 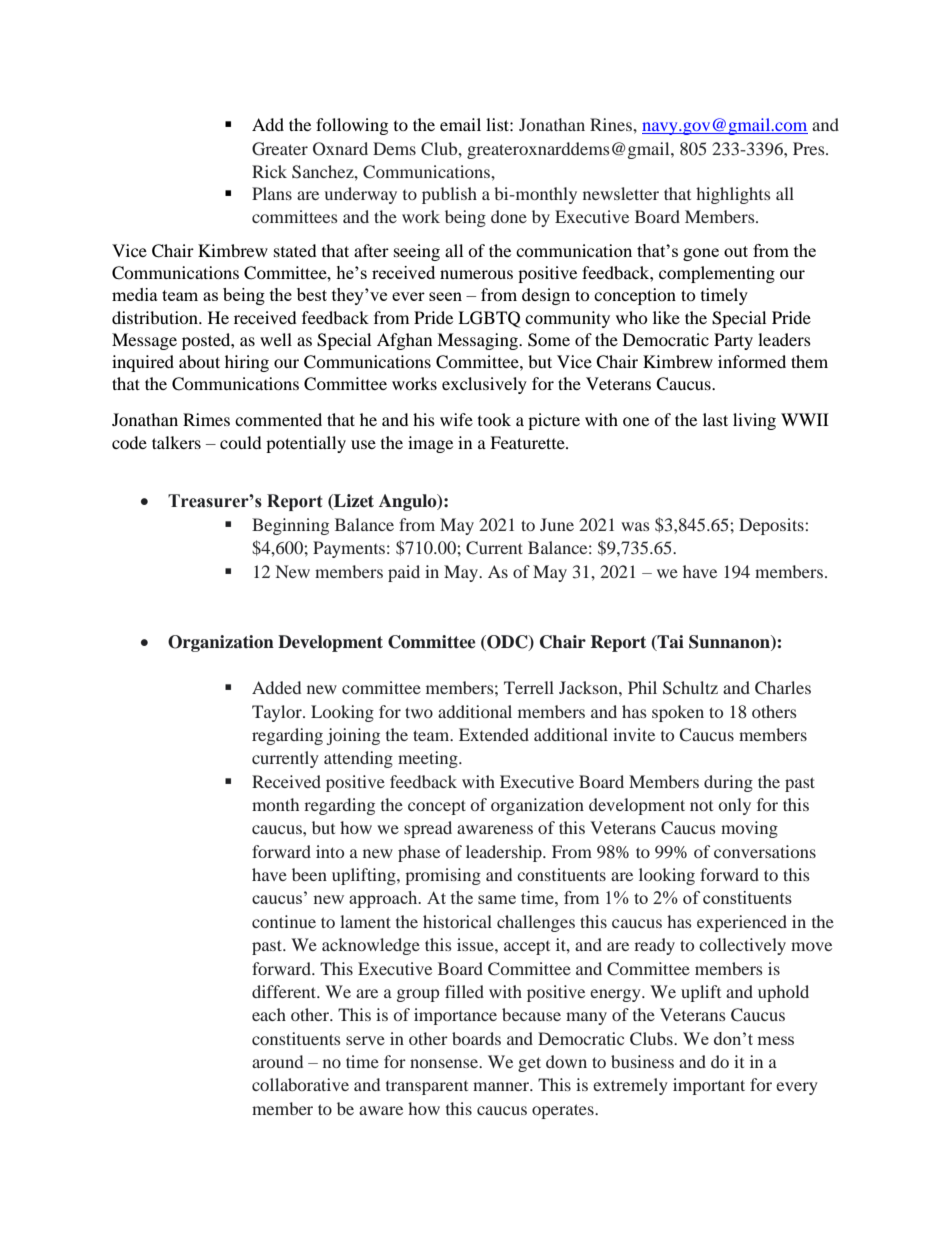 I want to click on about, so click(x=199, y=361).
